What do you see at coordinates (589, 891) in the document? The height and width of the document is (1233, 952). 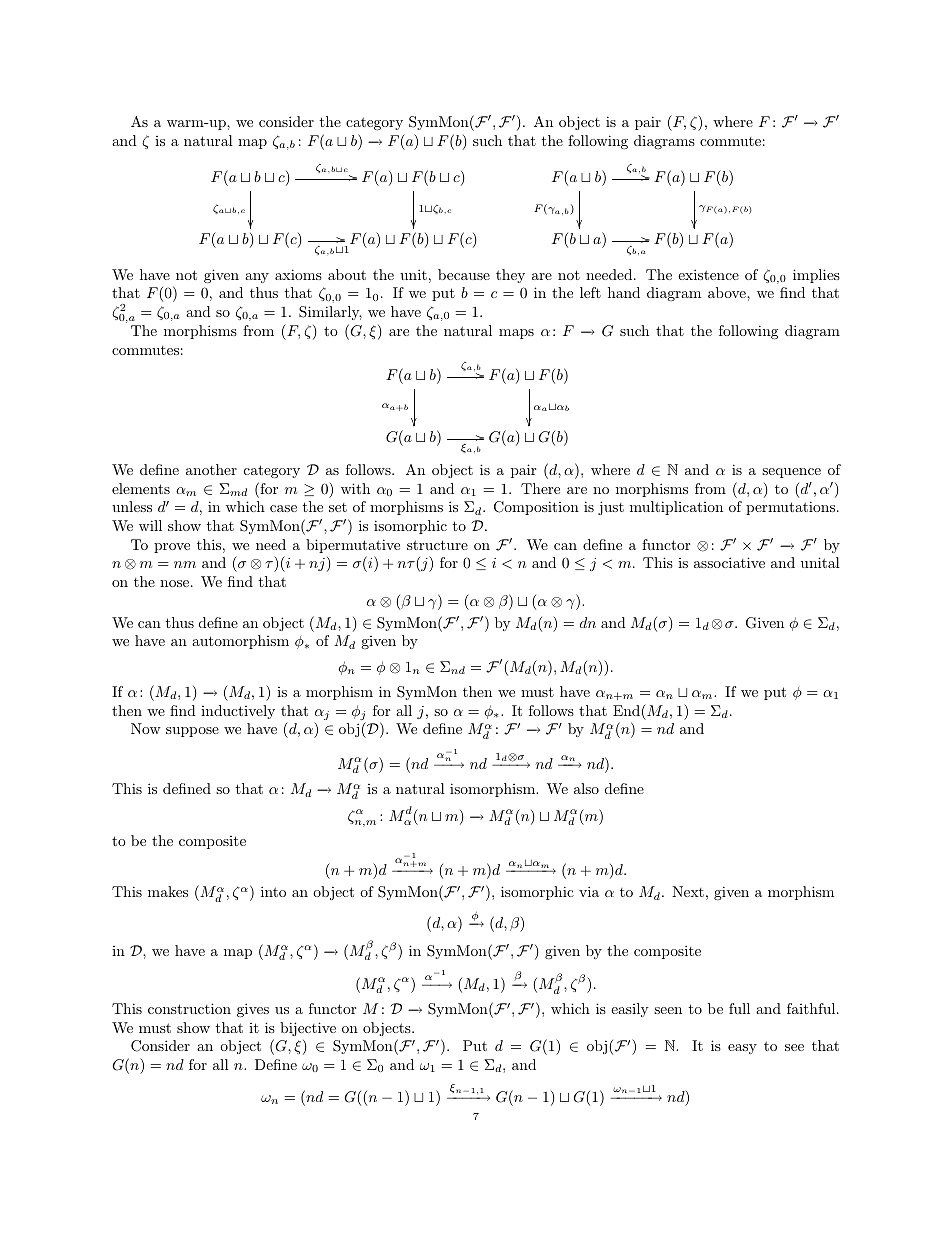 I see `via` at bounding box center [589, 891].
